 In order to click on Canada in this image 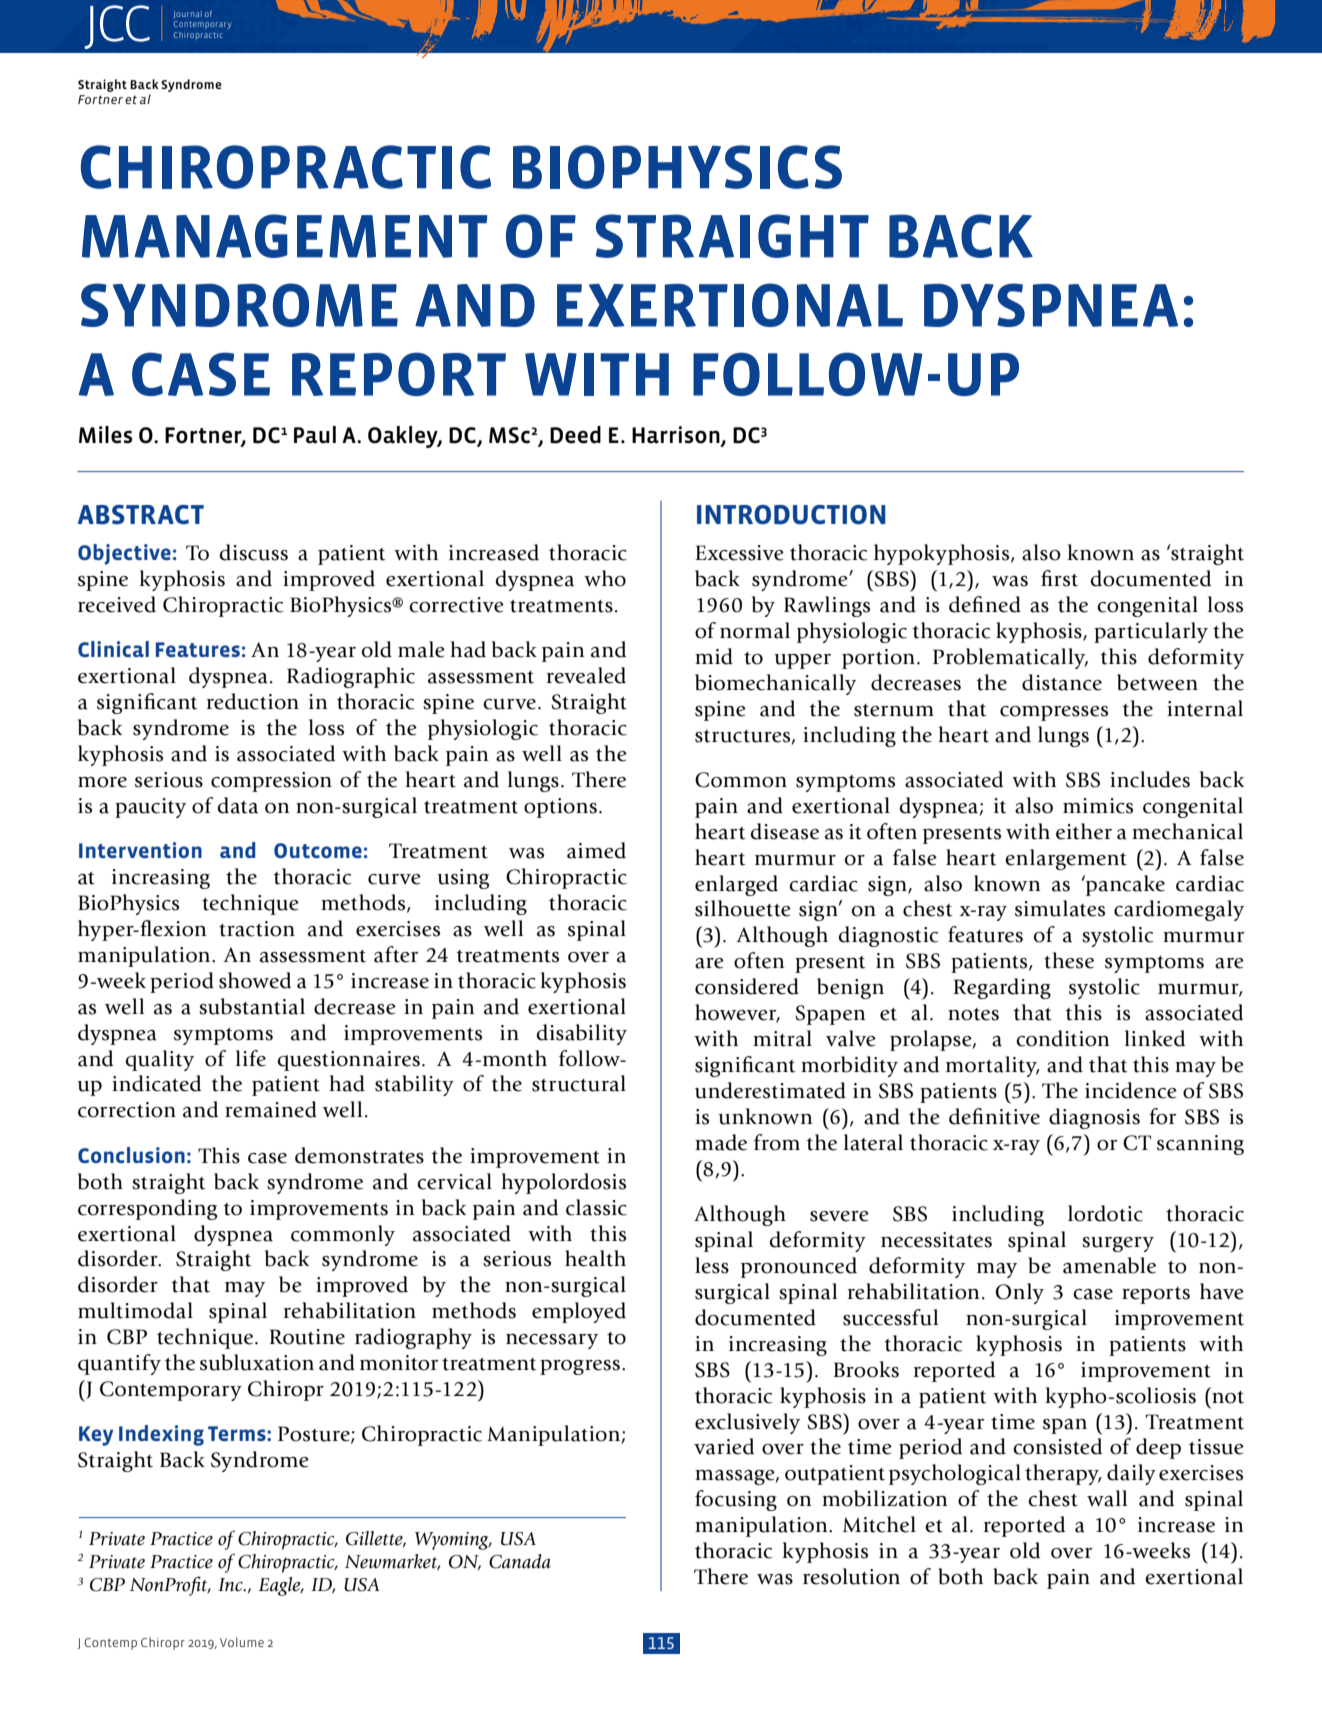, I will do `click(520, 1561)`.
